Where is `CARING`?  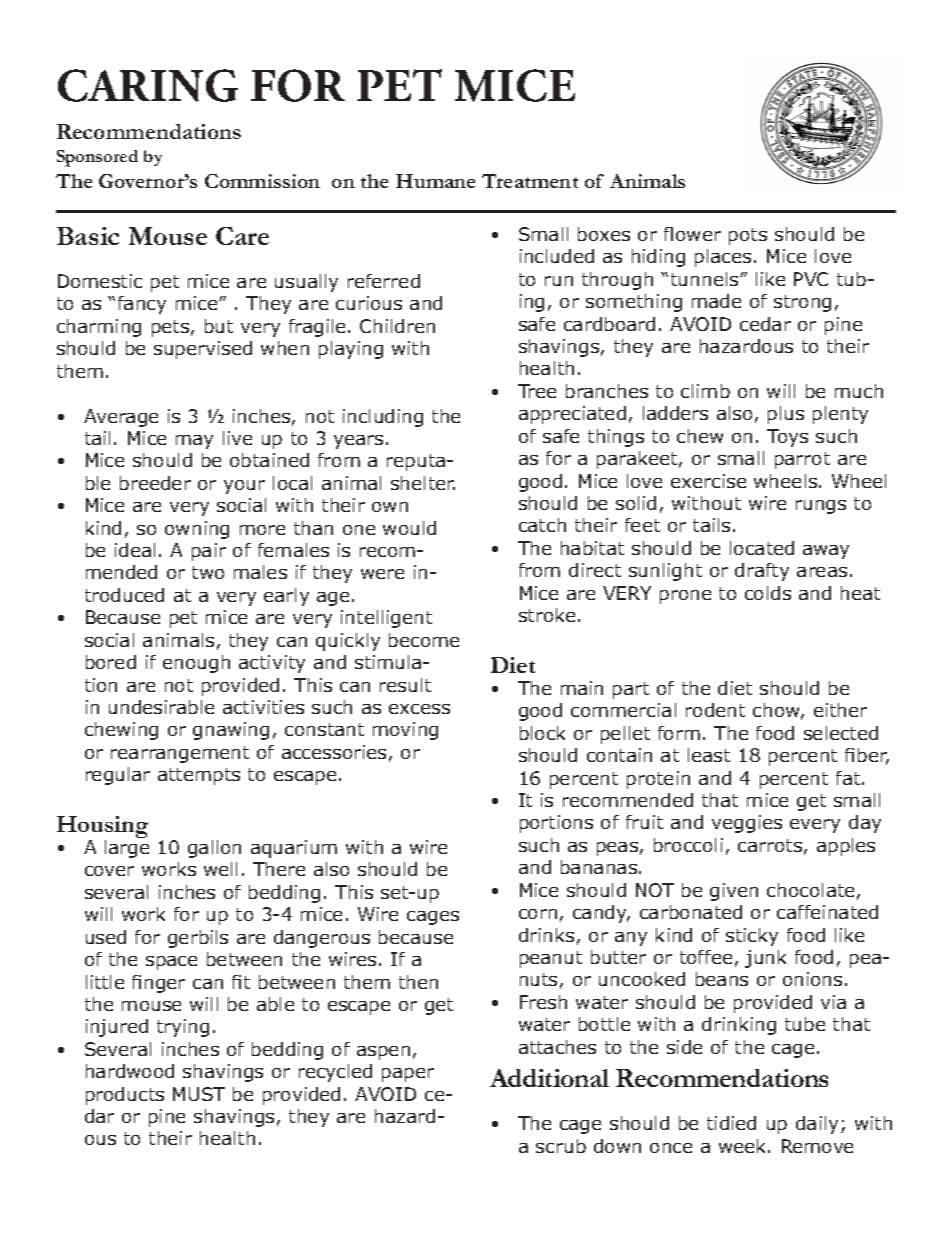 CARING is located at coordinates (148, 85).
